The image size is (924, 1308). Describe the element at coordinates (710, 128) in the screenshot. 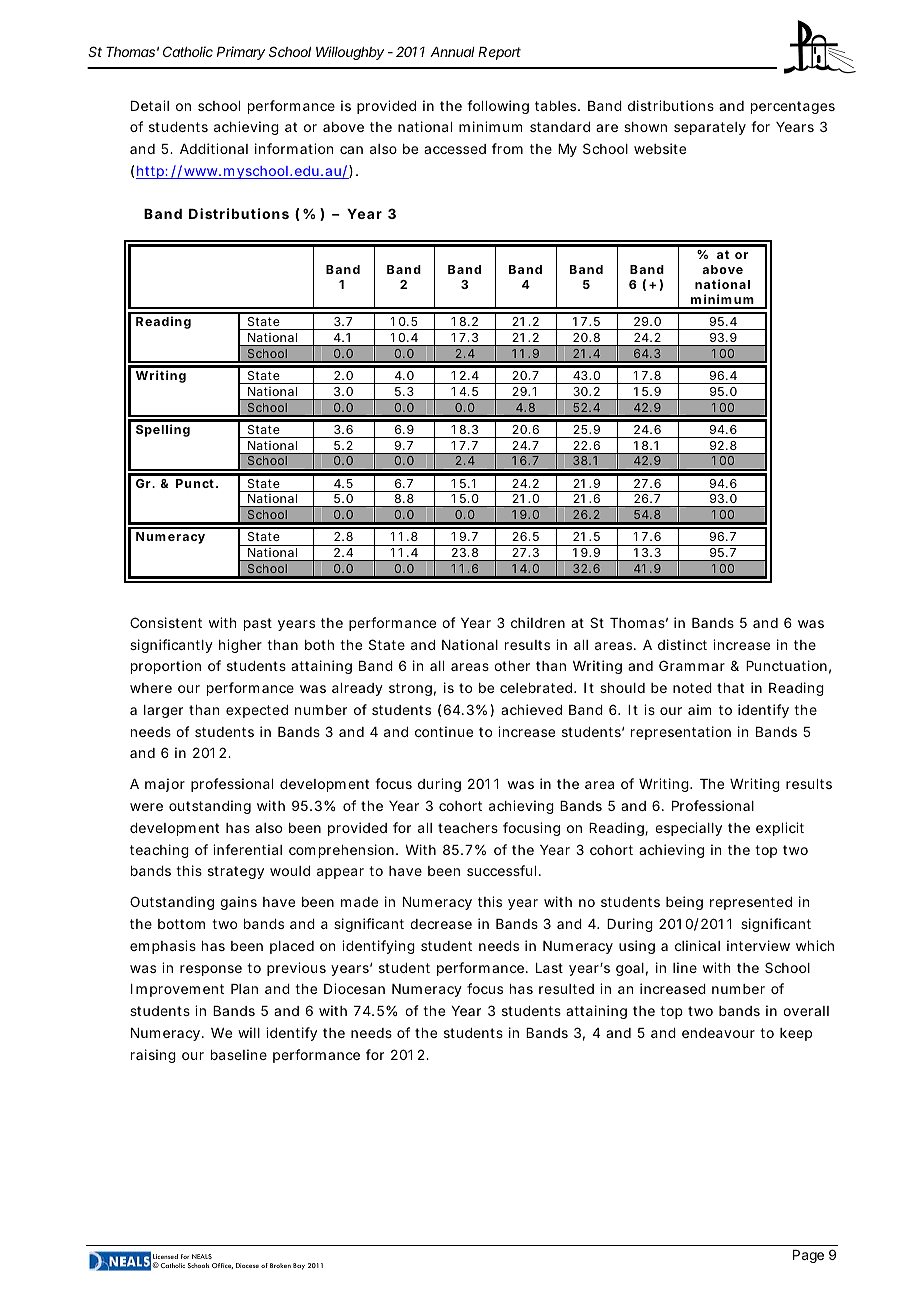

I see `separately` at that location.
